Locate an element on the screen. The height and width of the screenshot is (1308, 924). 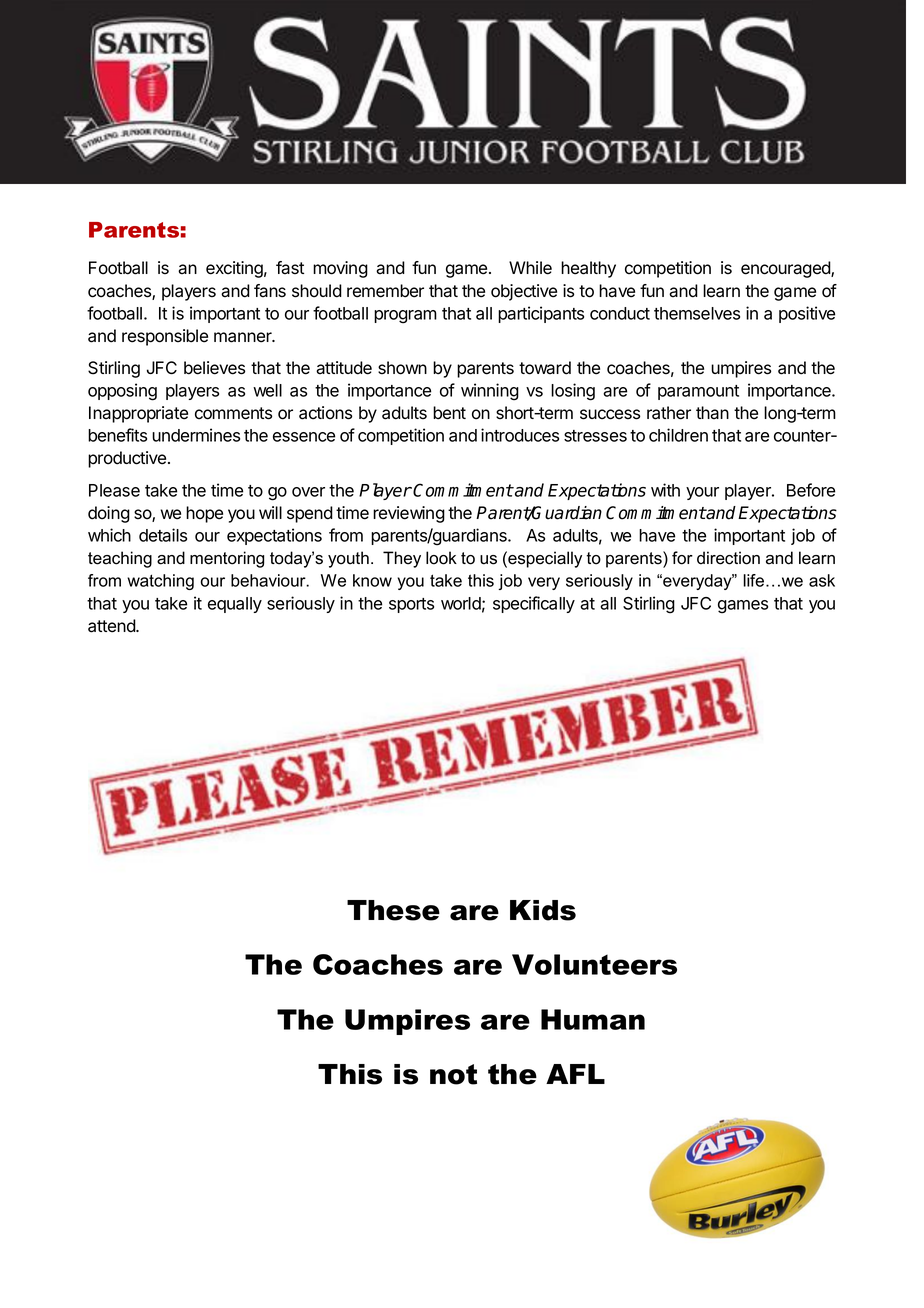
AFL is located at coordinates (575, 1074).
